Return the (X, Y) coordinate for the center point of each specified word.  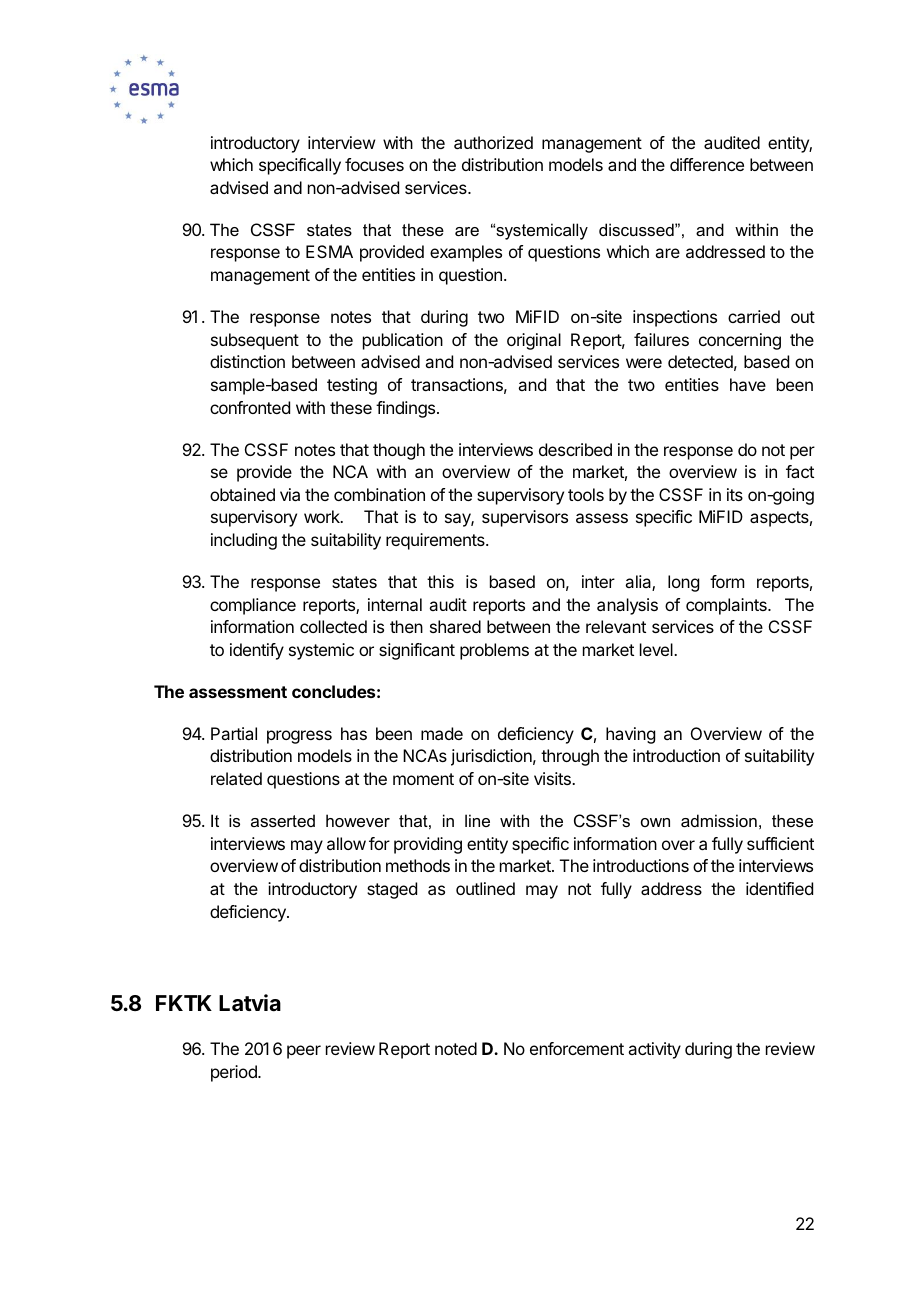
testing (352, 386)
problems (494, 651)
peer (304, 1052)
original (534, 341)
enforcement (577, 1048)
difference (707, 164)
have (748, 384)
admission (719, 820)
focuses (374, 164)
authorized (493, 142)
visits (553, 778)
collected (333, 626)
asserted (283, 820)
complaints (727, 606)
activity (654, 1050)
